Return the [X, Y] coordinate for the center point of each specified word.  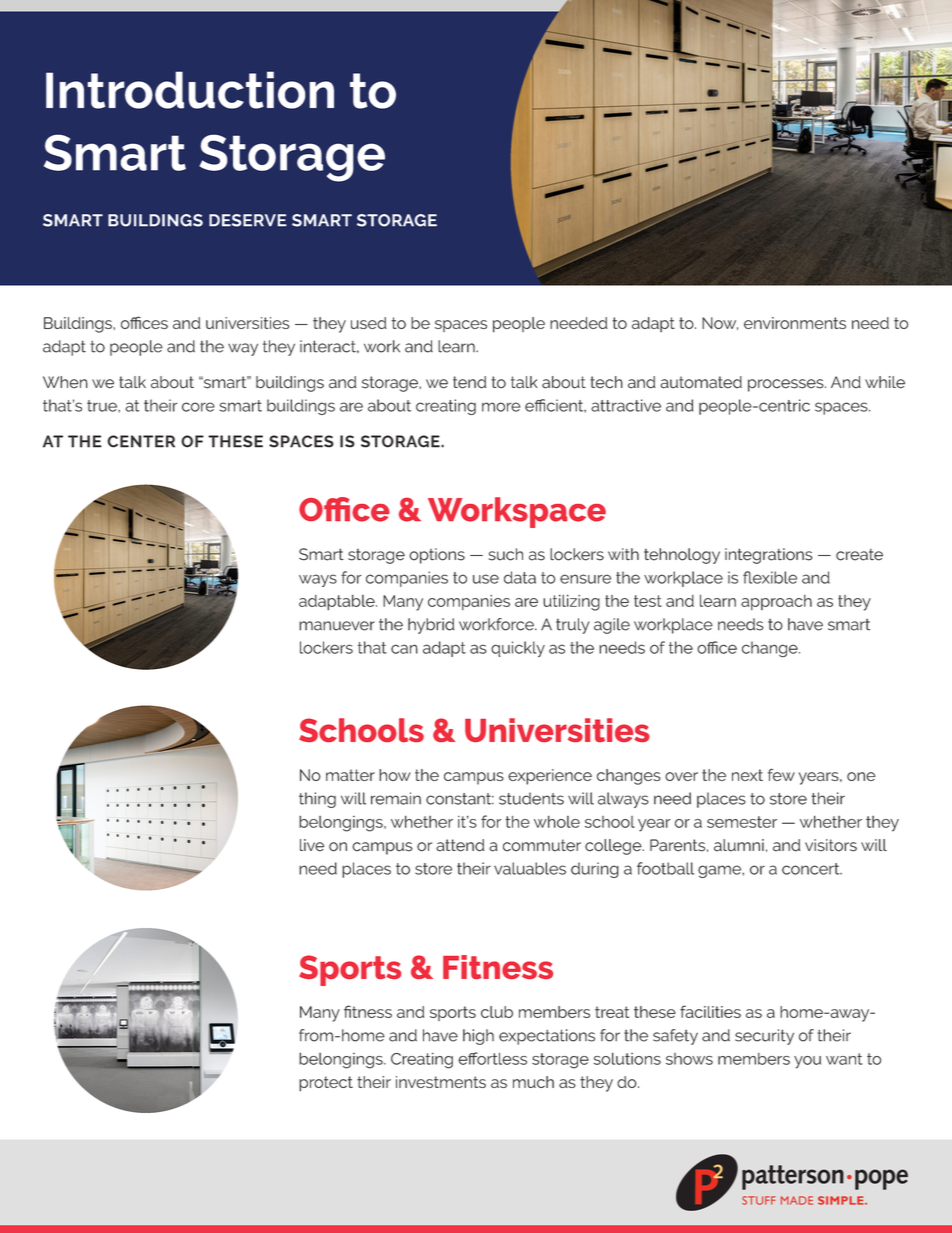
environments [795, 323]
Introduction [190, 90]
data [520, 577]
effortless [492, 1058]
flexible [770, 577]
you [807, 1062]
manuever [337, 626]
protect [326, 1084]
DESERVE [248, 220]
